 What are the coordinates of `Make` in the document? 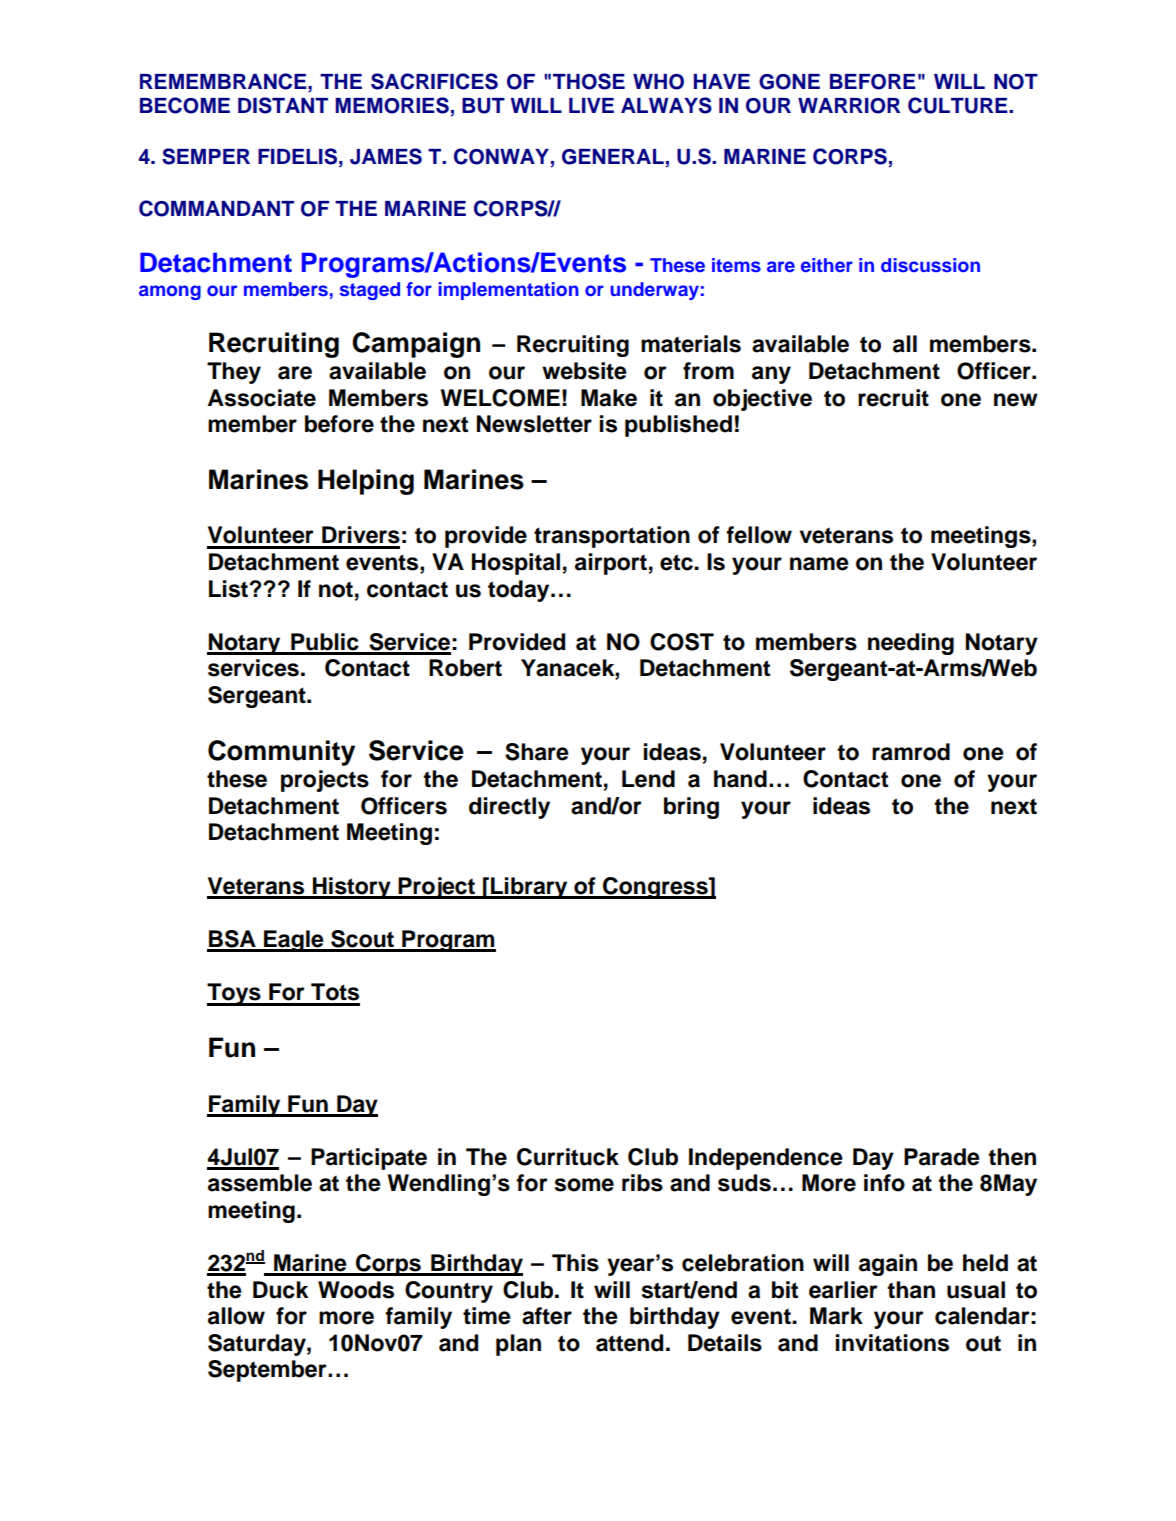 It's located at (609, 398).
